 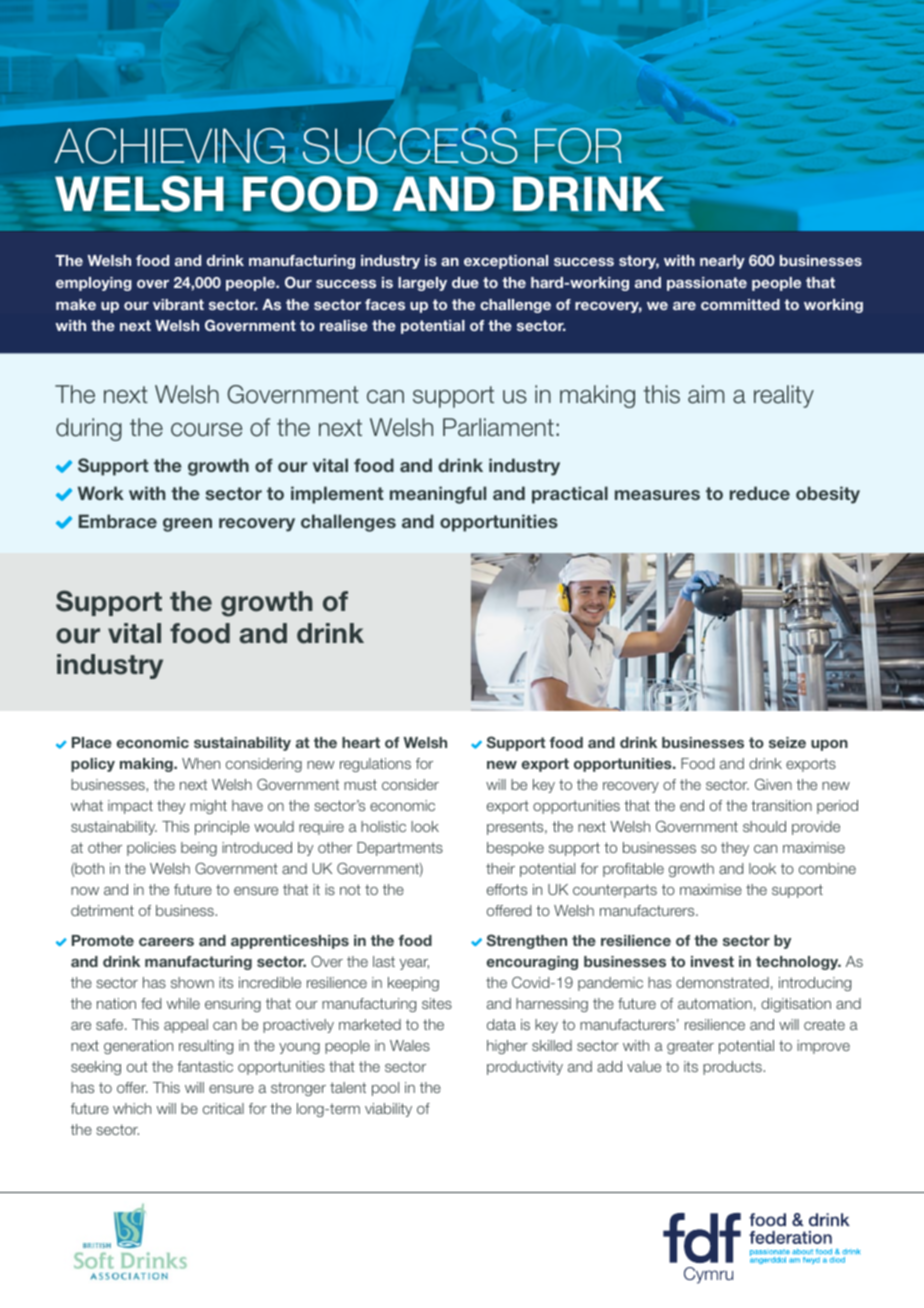 I want to click on should, so click(x=764, y=826).
